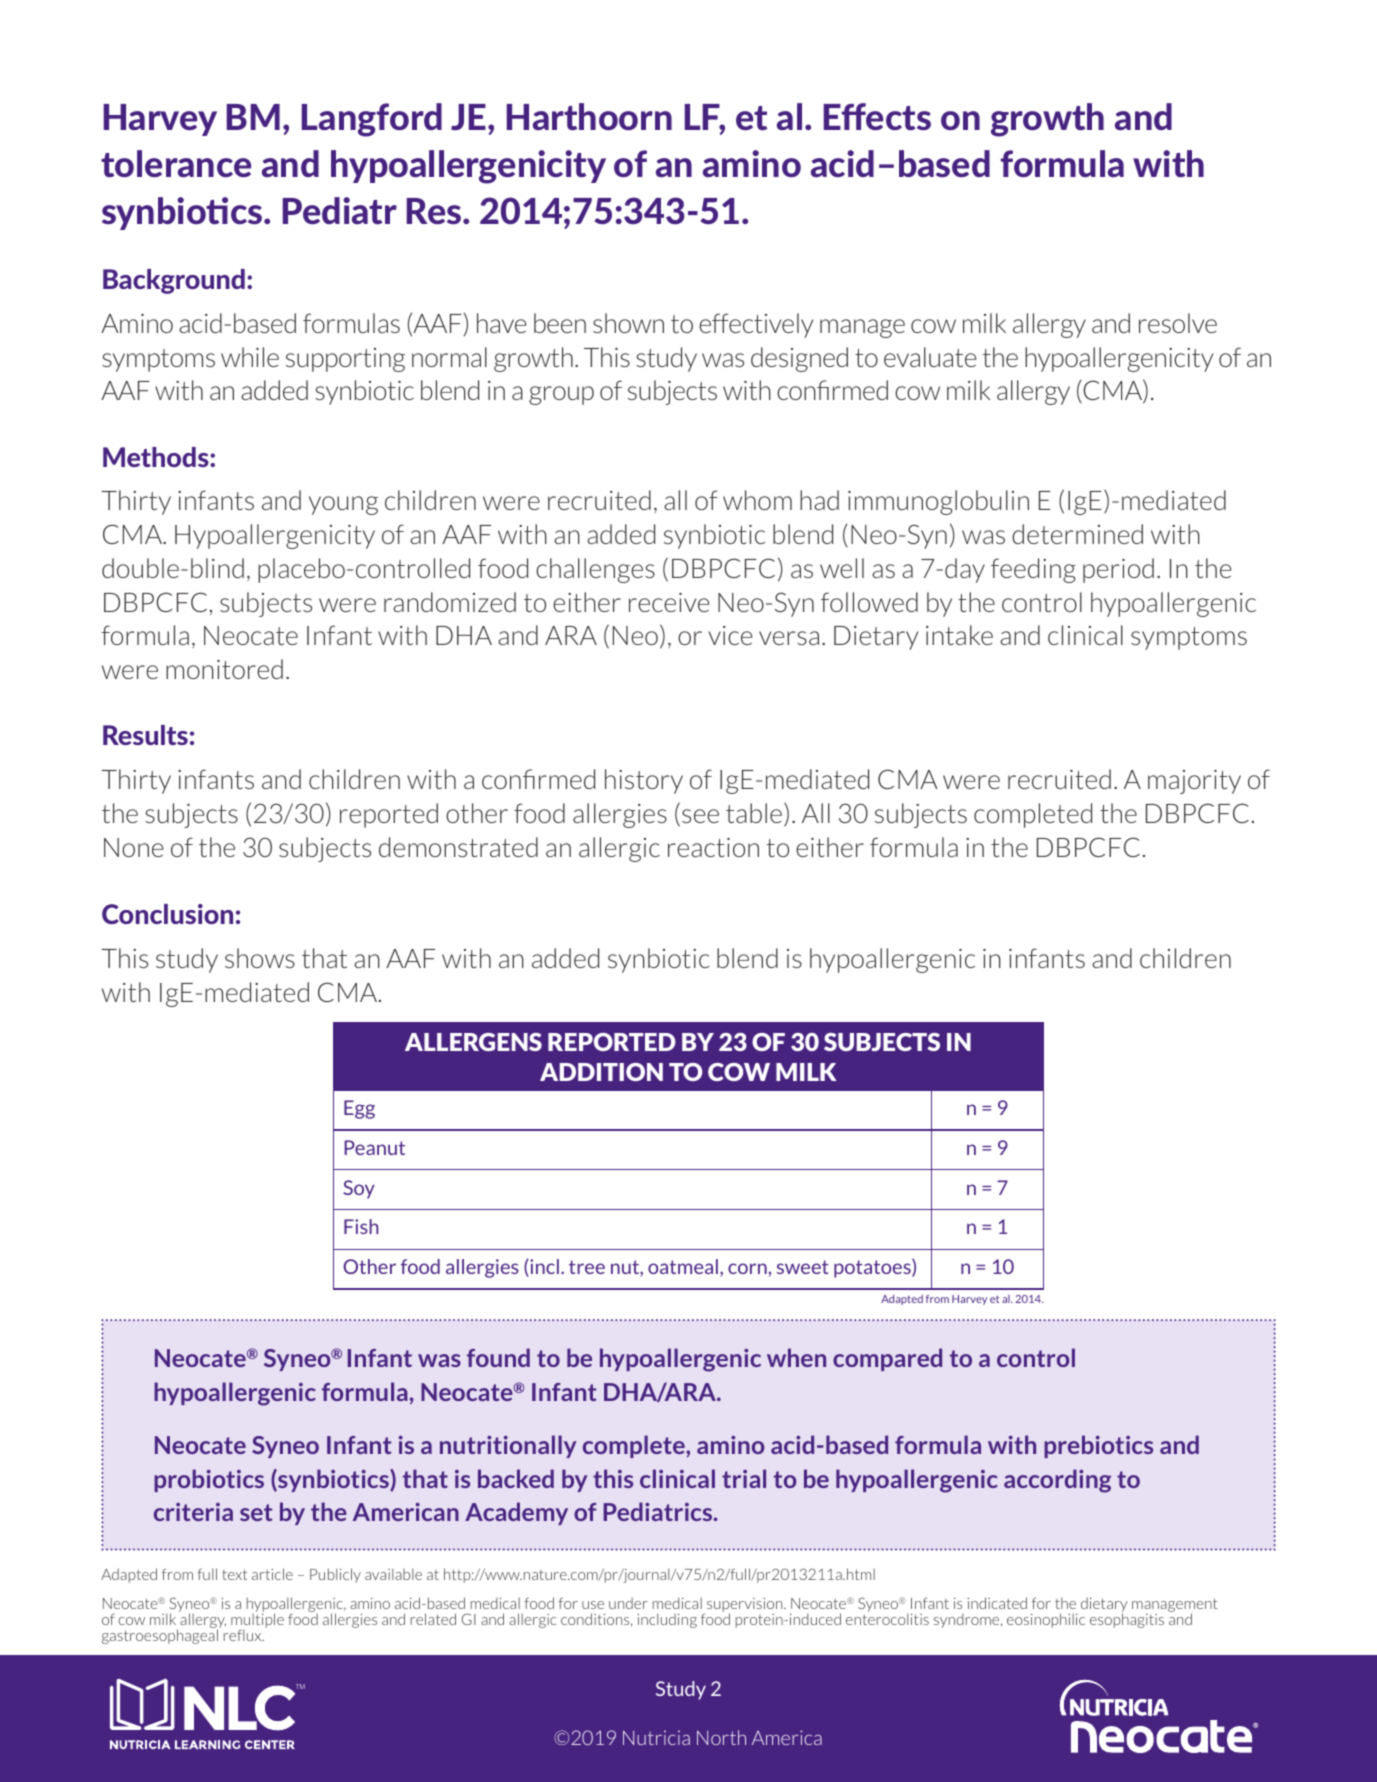 The height and width of the screenshot is (1782, 1377). What do you see at coordinates (244, 1635) in the screenshot?
I see `reflux` at bounding box center [244, 1635].
